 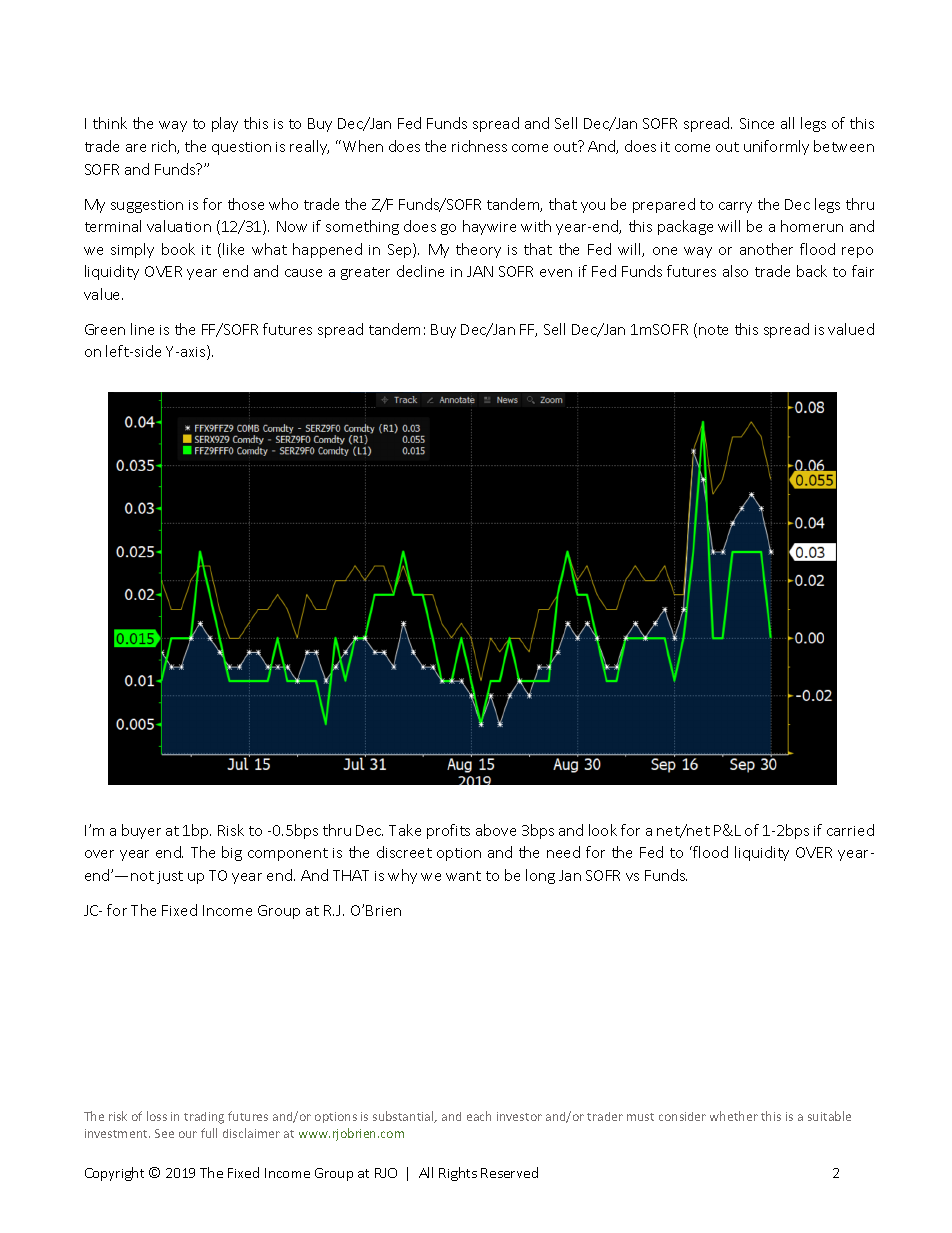 What do you see at coordinates (232, 853) in the image?
I see `big` at bounding box center [232, 853].
